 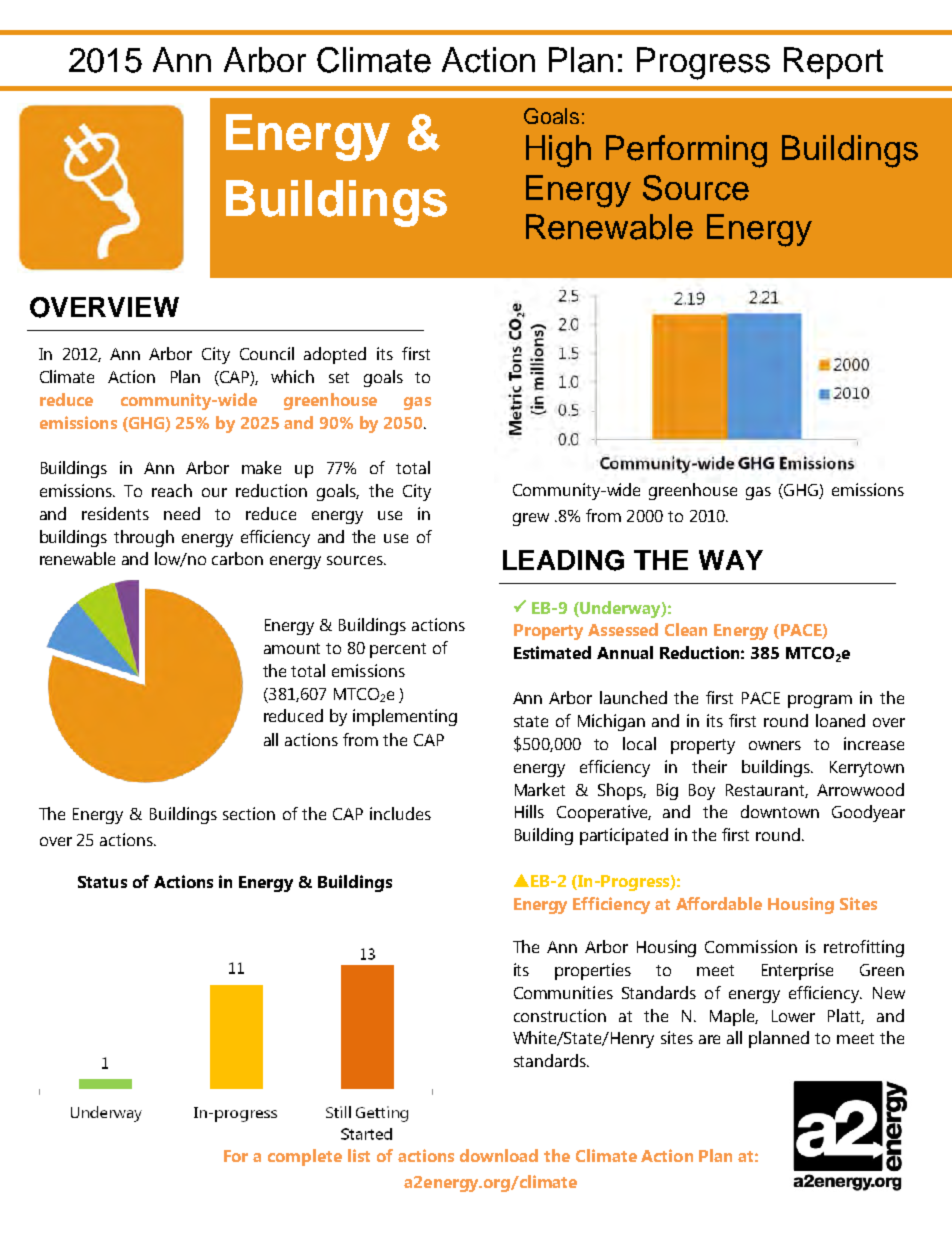 I want to click on Council, so click(x=267, y=353).
